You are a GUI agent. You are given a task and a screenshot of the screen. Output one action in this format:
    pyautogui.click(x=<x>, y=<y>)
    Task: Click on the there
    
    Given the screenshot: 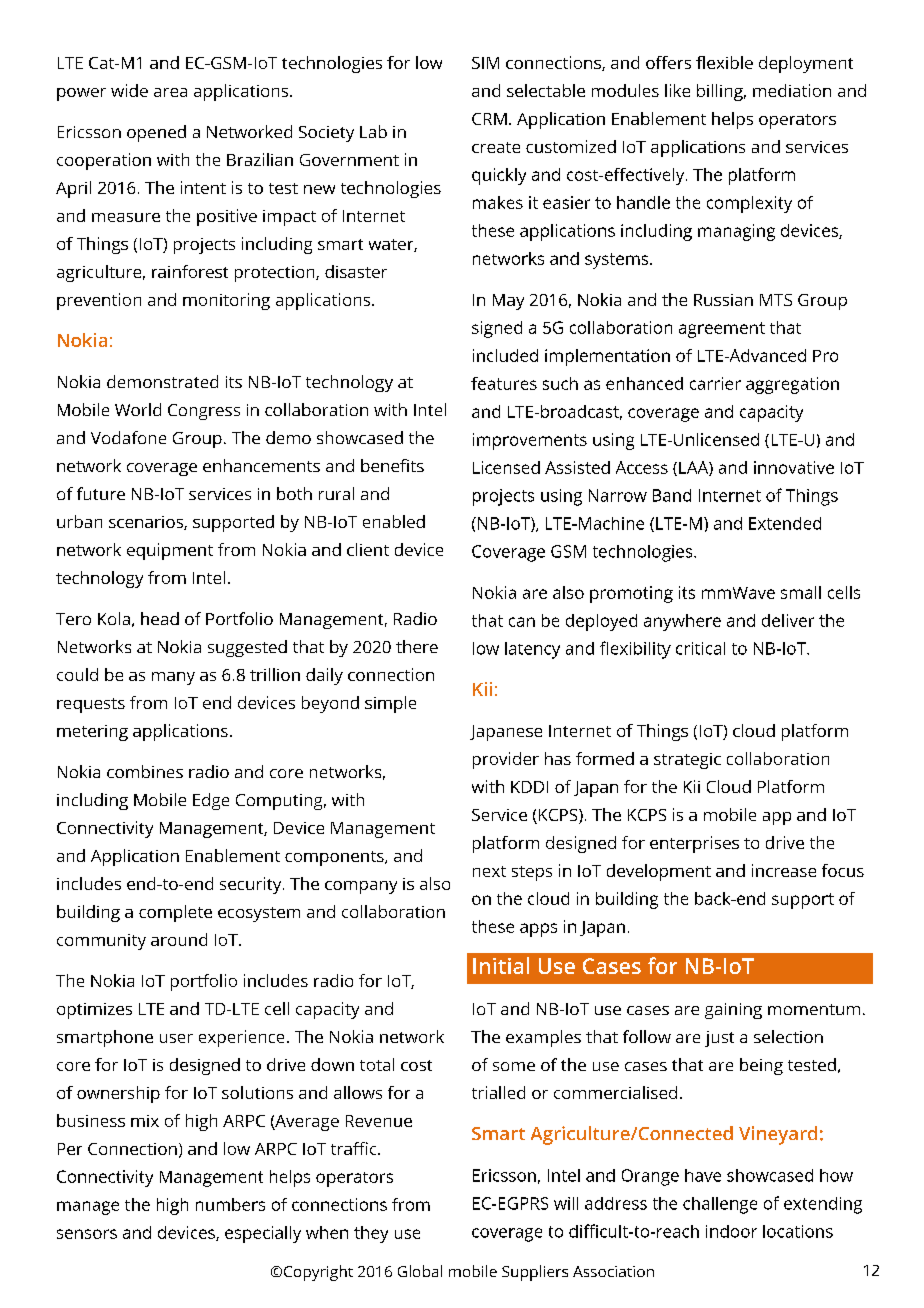 What is the action you would take?
    pyautogui.click(x=417, y=646)
